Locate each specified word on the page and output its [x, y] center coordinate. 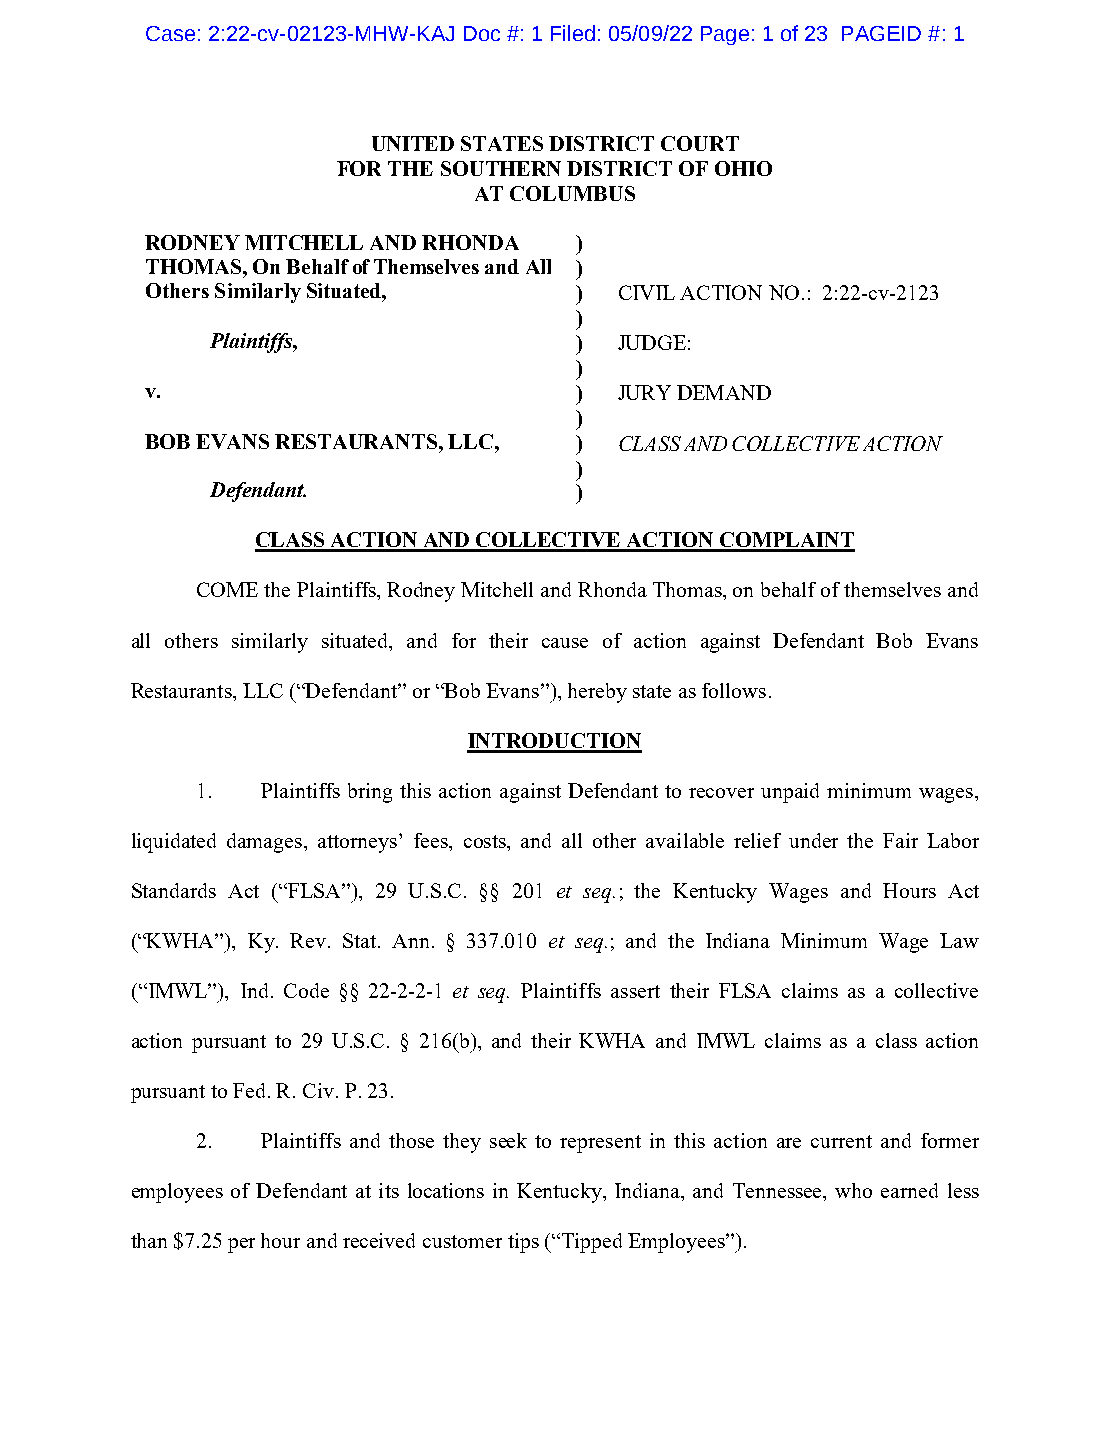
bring [370, 793]
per [241, 1245]
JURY [644, 392]
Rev [308, 940]
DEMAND [724, 392]
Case [170, 33]
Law [959, 940]
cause [565, 643]
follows [734, 690]
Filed [573, 33]
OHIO [743, 168]
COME [227, 589]
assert [635, 991]
